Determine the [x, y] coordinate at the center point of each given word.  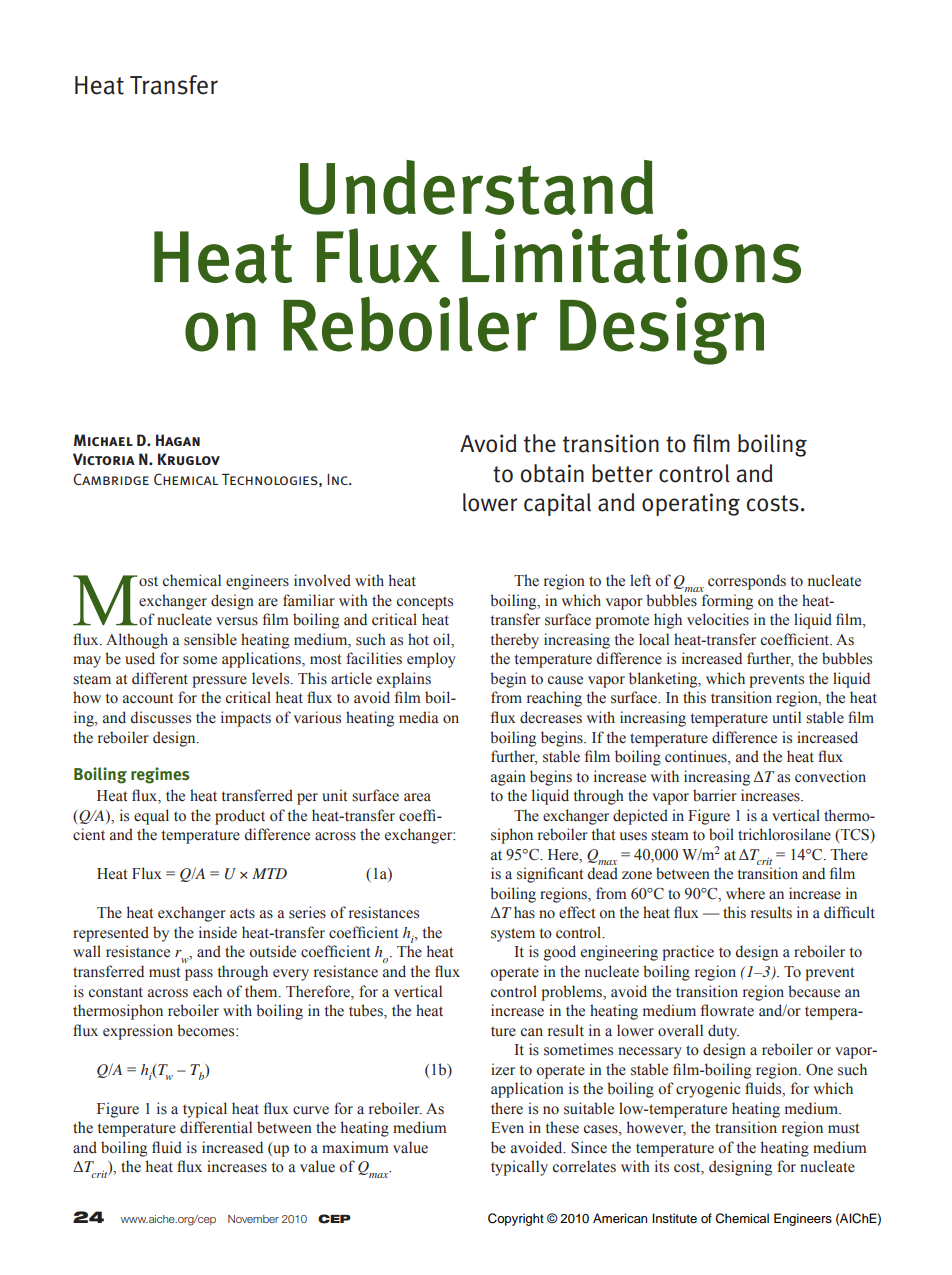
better [622, 473]
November [253, 1219]
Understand [476, 187]
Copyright [516, 1219]
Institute [674, 1218]
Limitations [631, 256]
